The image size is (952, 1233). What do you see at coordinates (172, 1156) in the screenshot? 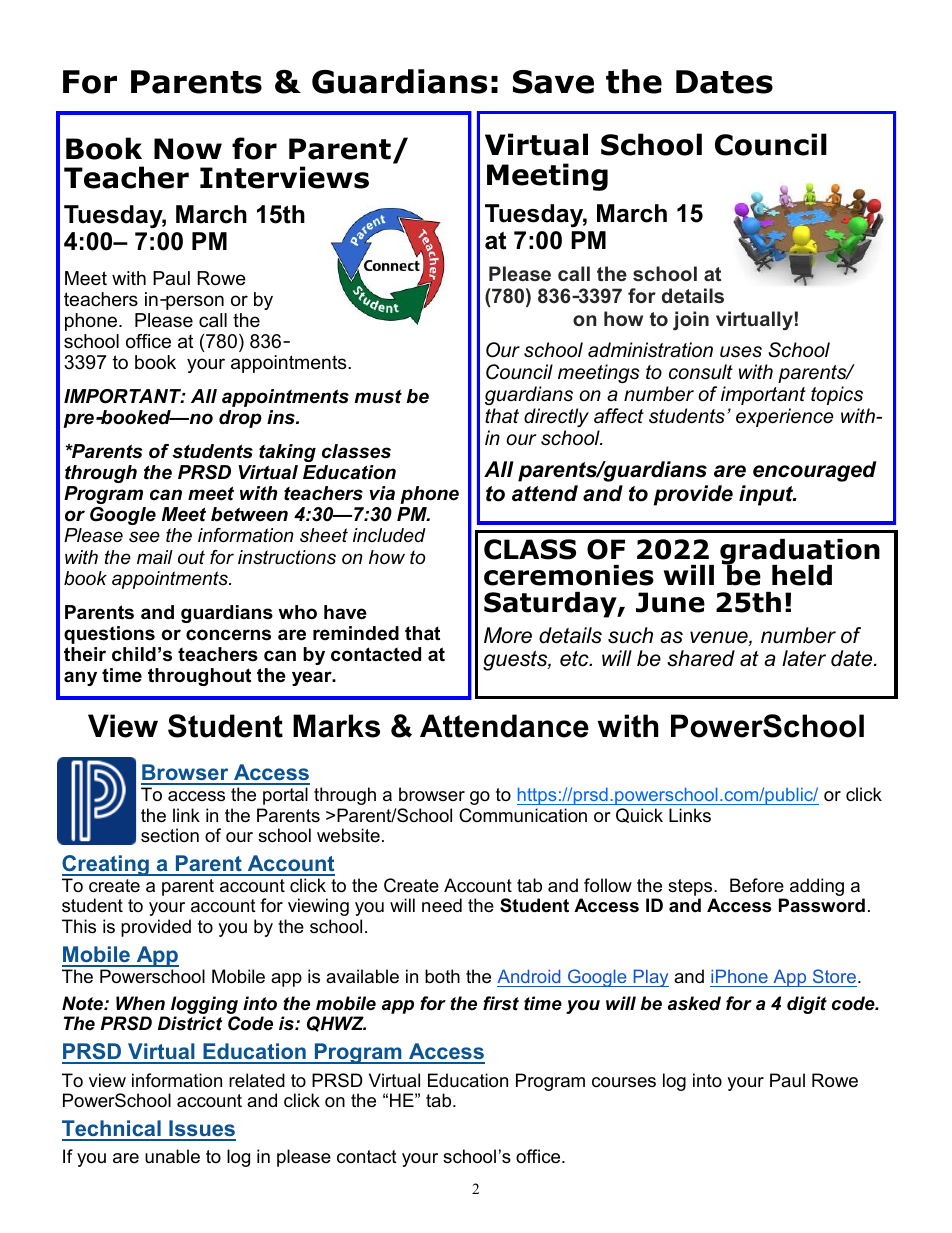
I see `unable` at bounding box center [172, 1156].
